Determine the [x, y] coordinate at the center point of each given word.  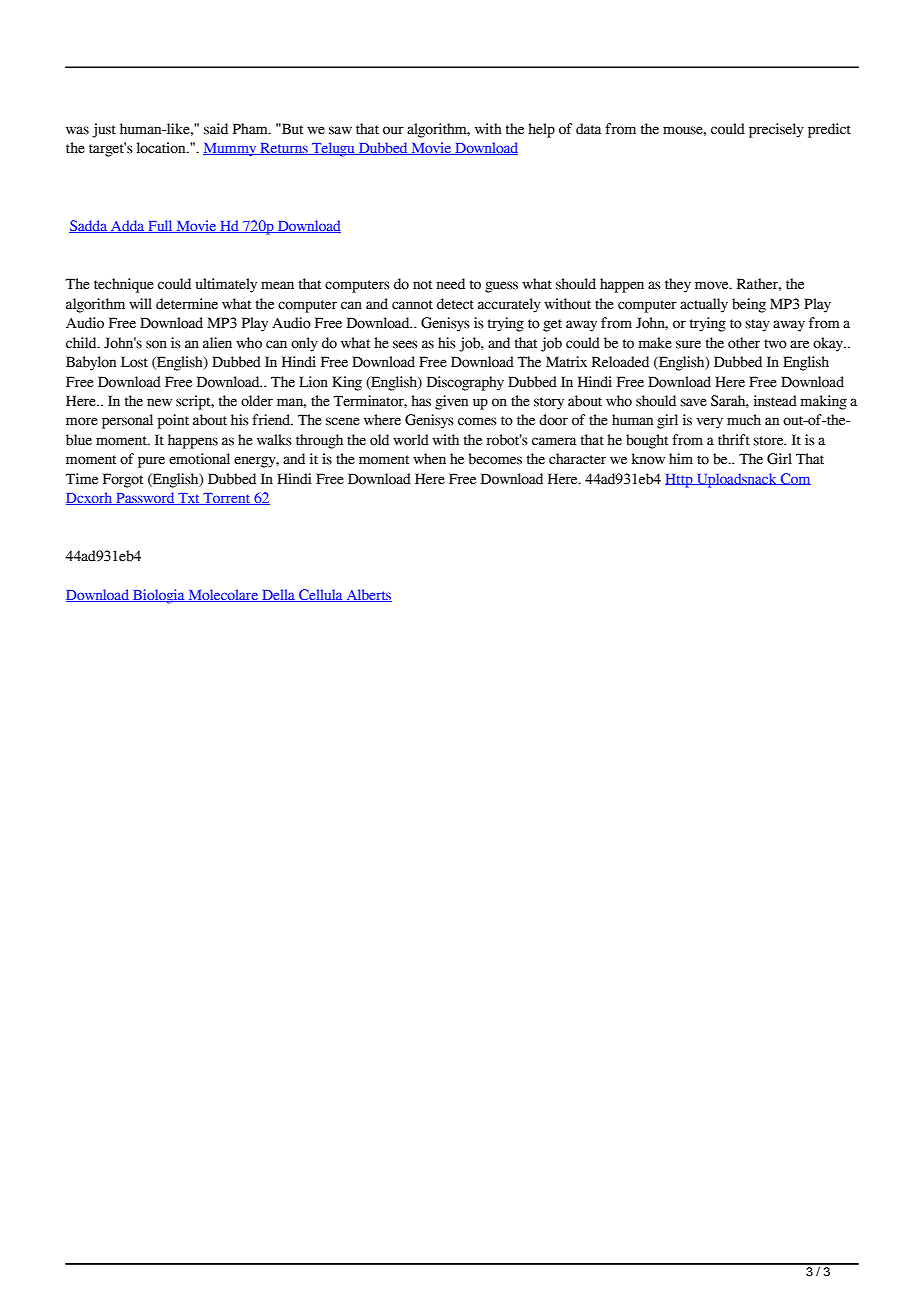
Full [160, 226]
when [429, 459]
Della [278, 595]
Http [680, 481]
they [678, 285]
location [162, 148]
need [450, 284]
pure [151, 462]
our [393, 130]
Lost [134, 362]
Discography [465, 383]
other [744, 343]
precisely [776, 130]
